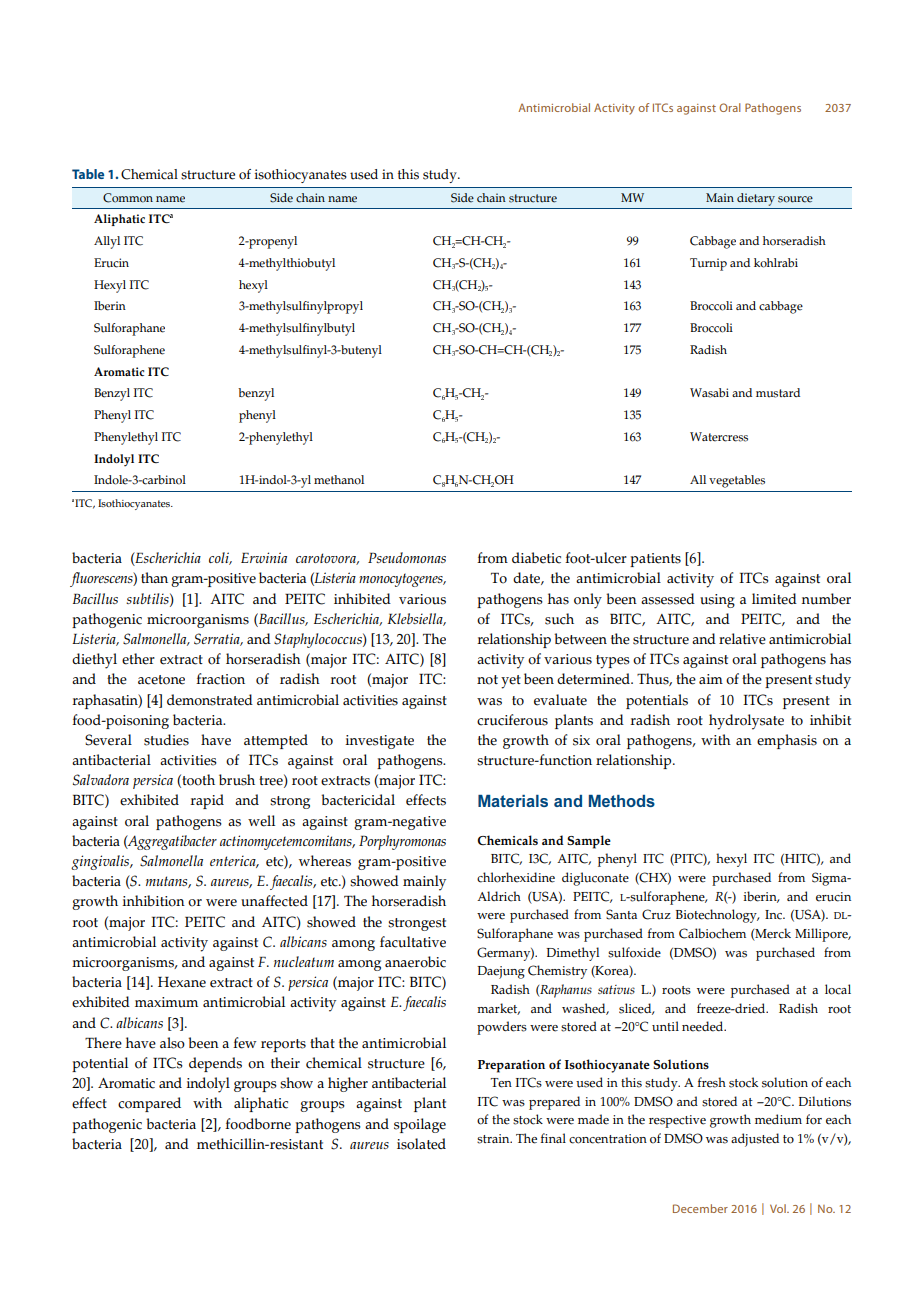 The image size is (924, 1308). Describe the element at coordinates (487, 680) in the image. I see `not` at that location.
